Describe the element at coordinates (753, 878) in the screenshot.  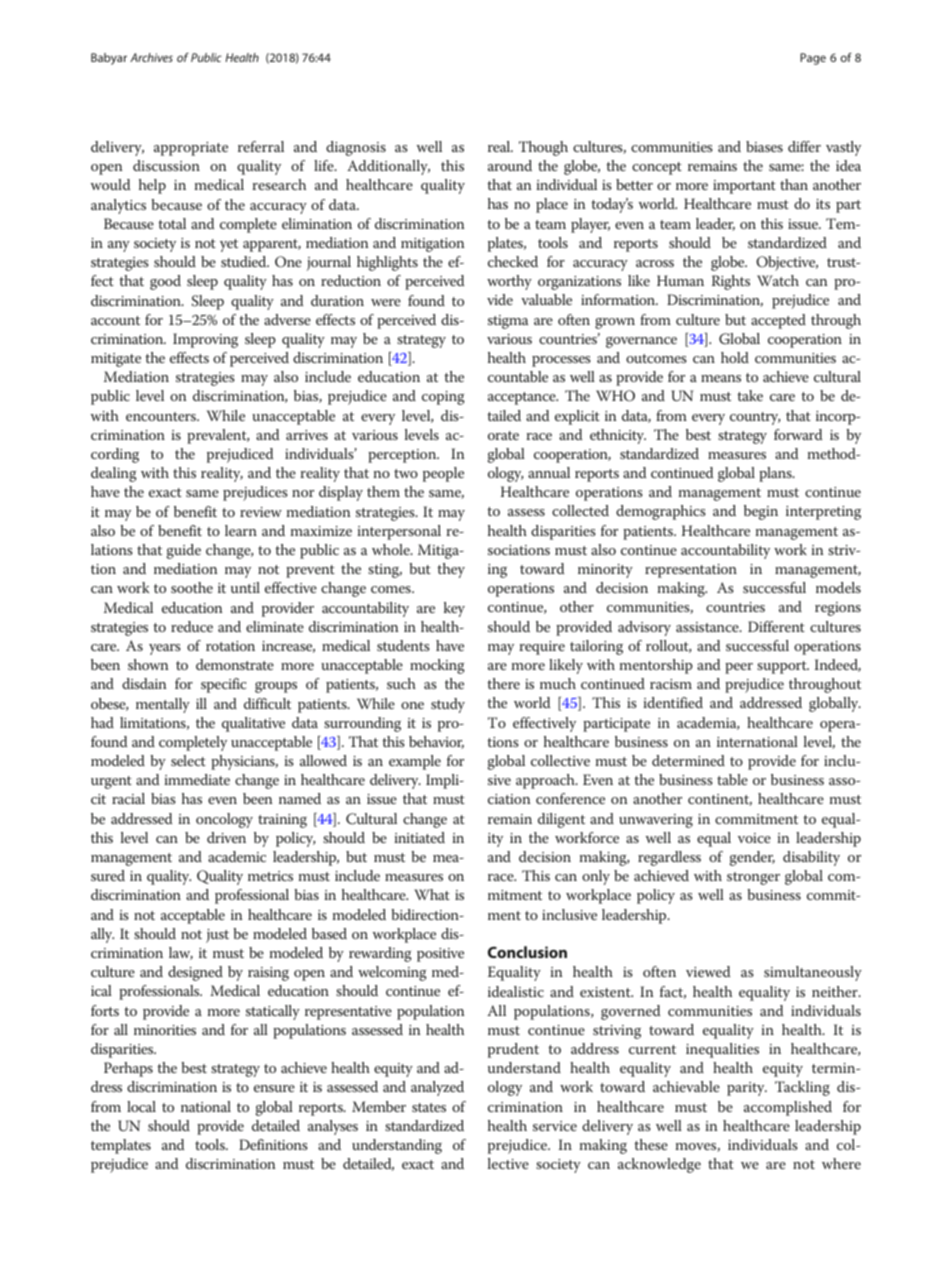
I see `stronger` at that location.
